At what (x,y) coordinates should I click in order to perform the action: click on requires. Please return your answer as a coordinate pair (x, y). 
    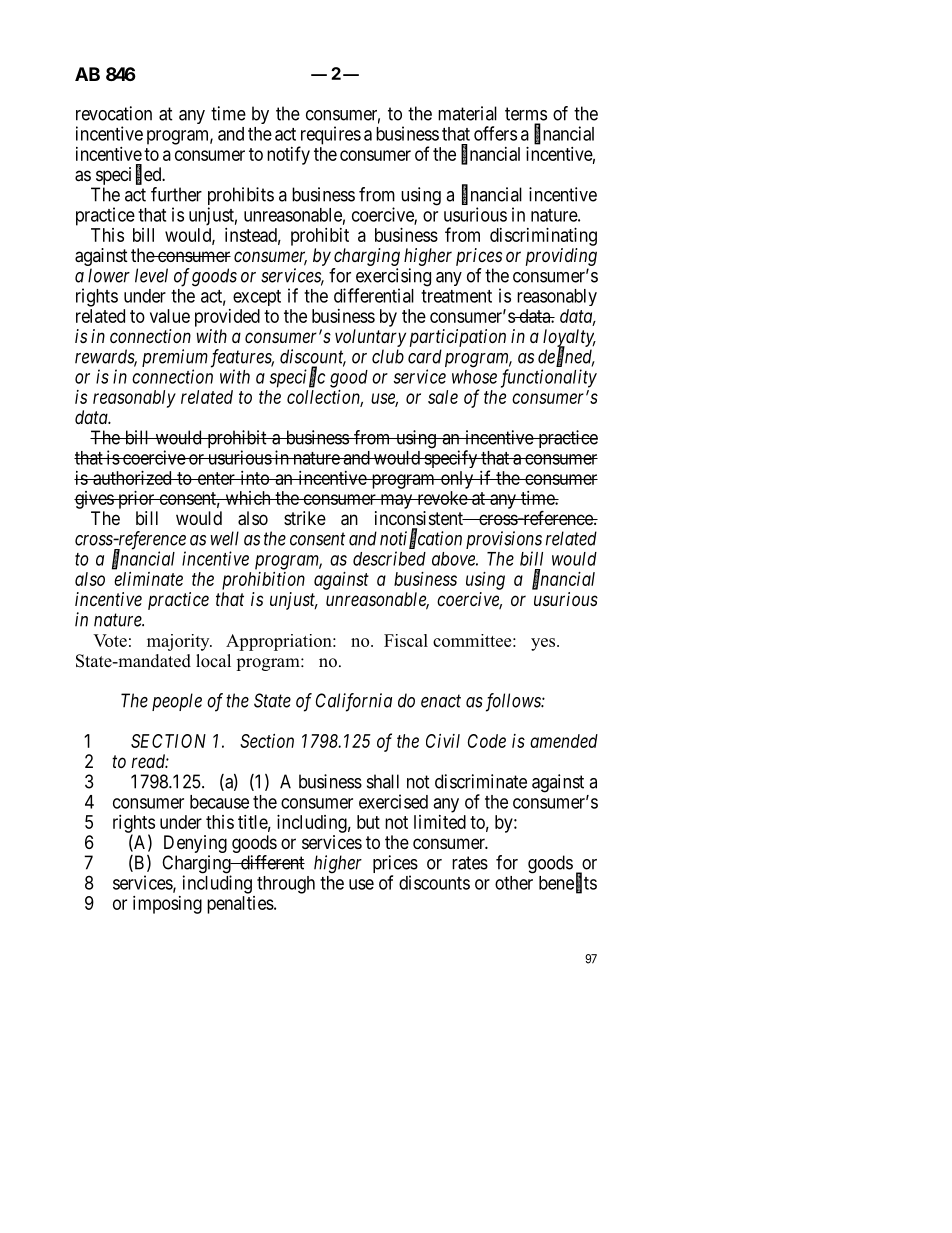
    Looking at the image, I should click on (329, 136).
